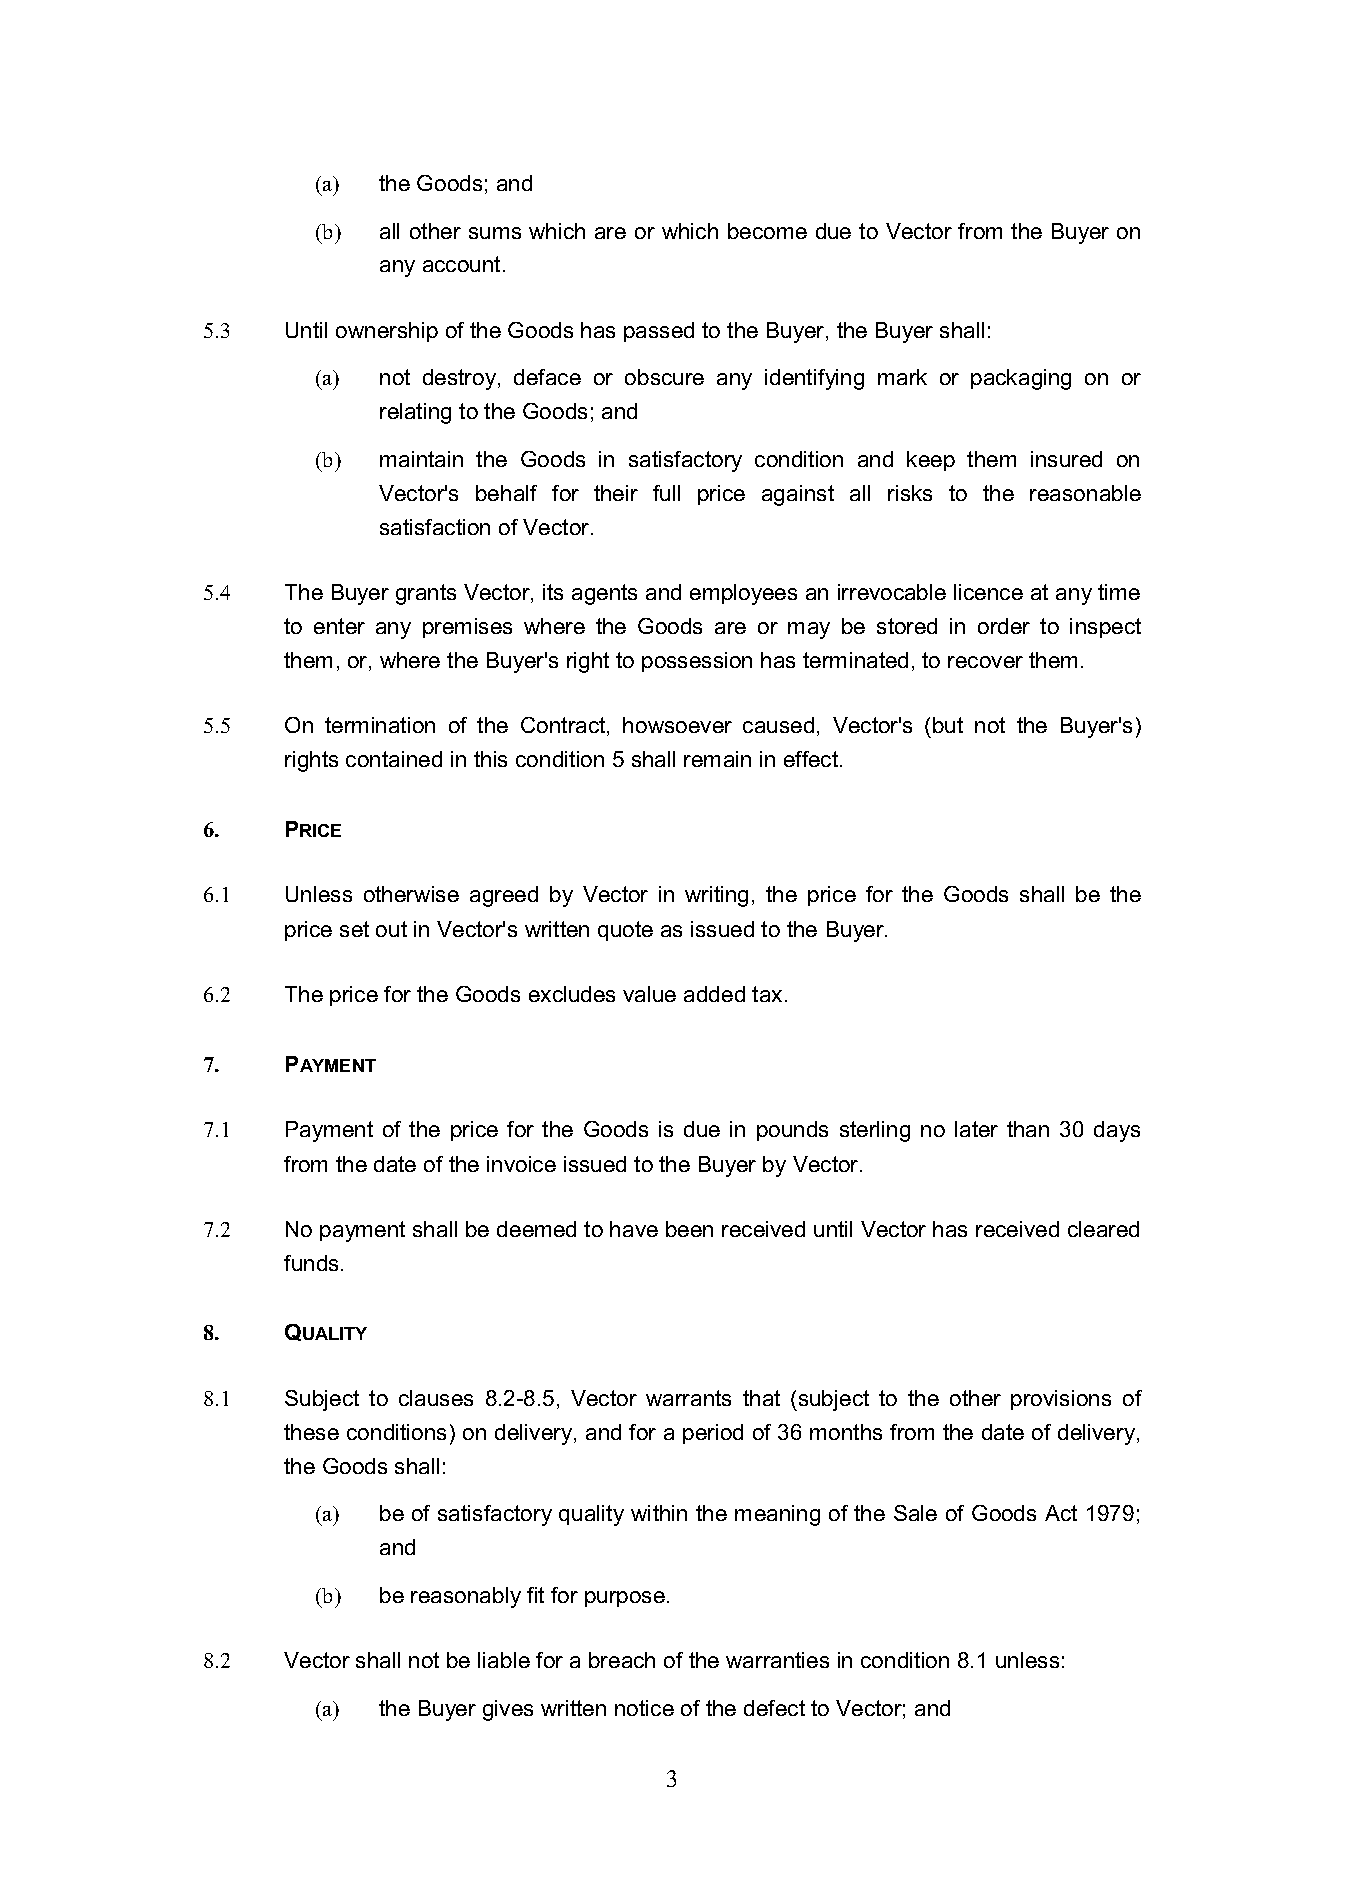 The image size is (1345, 1902). What do you see at coordinates (743, 594) in the page?
I see `employees` at bounding box center [743, 594].
